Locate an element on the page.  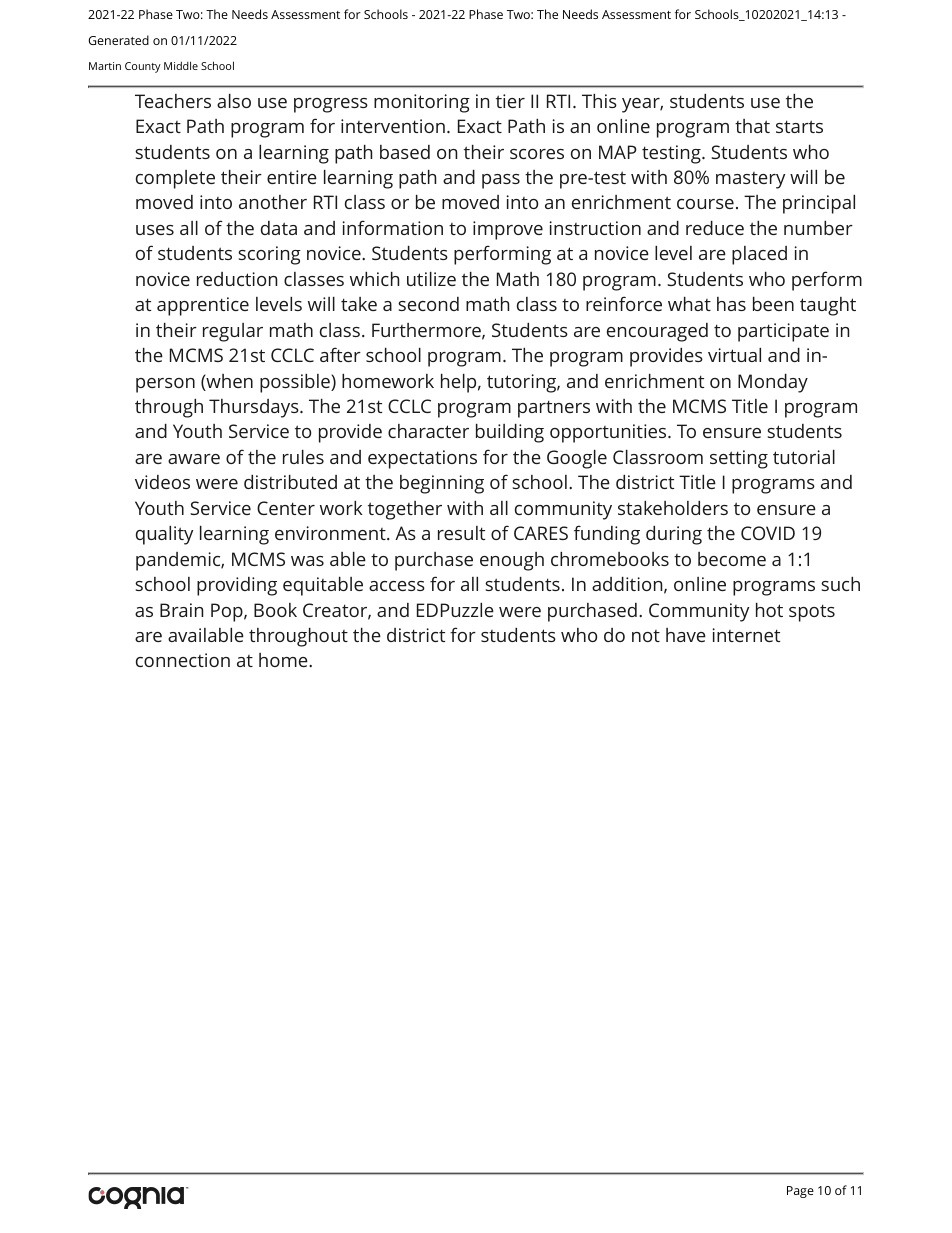
hot is located at coordinates (769, 610).
